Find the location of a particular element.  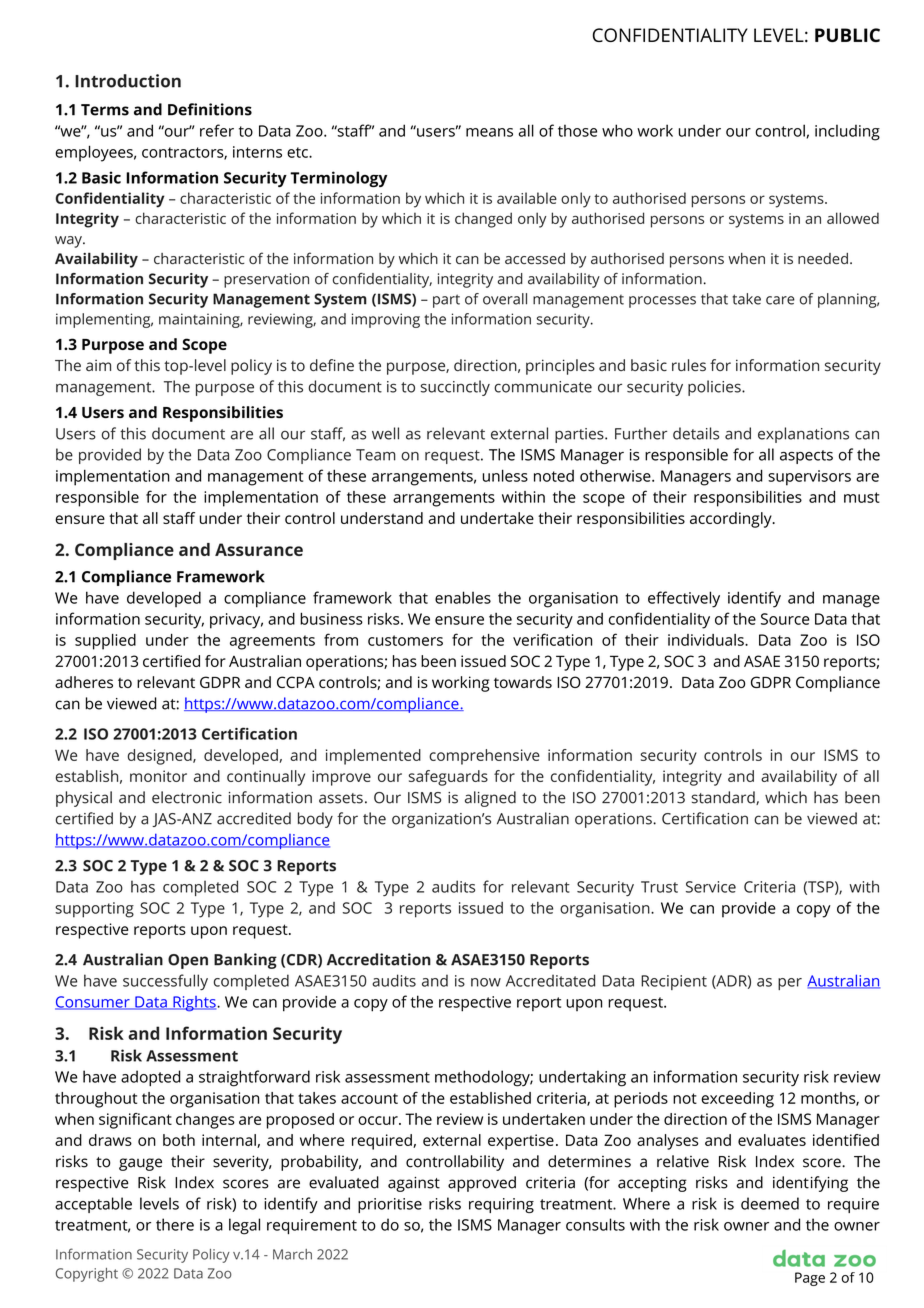

aligned is located at coordinates (490, 799).
